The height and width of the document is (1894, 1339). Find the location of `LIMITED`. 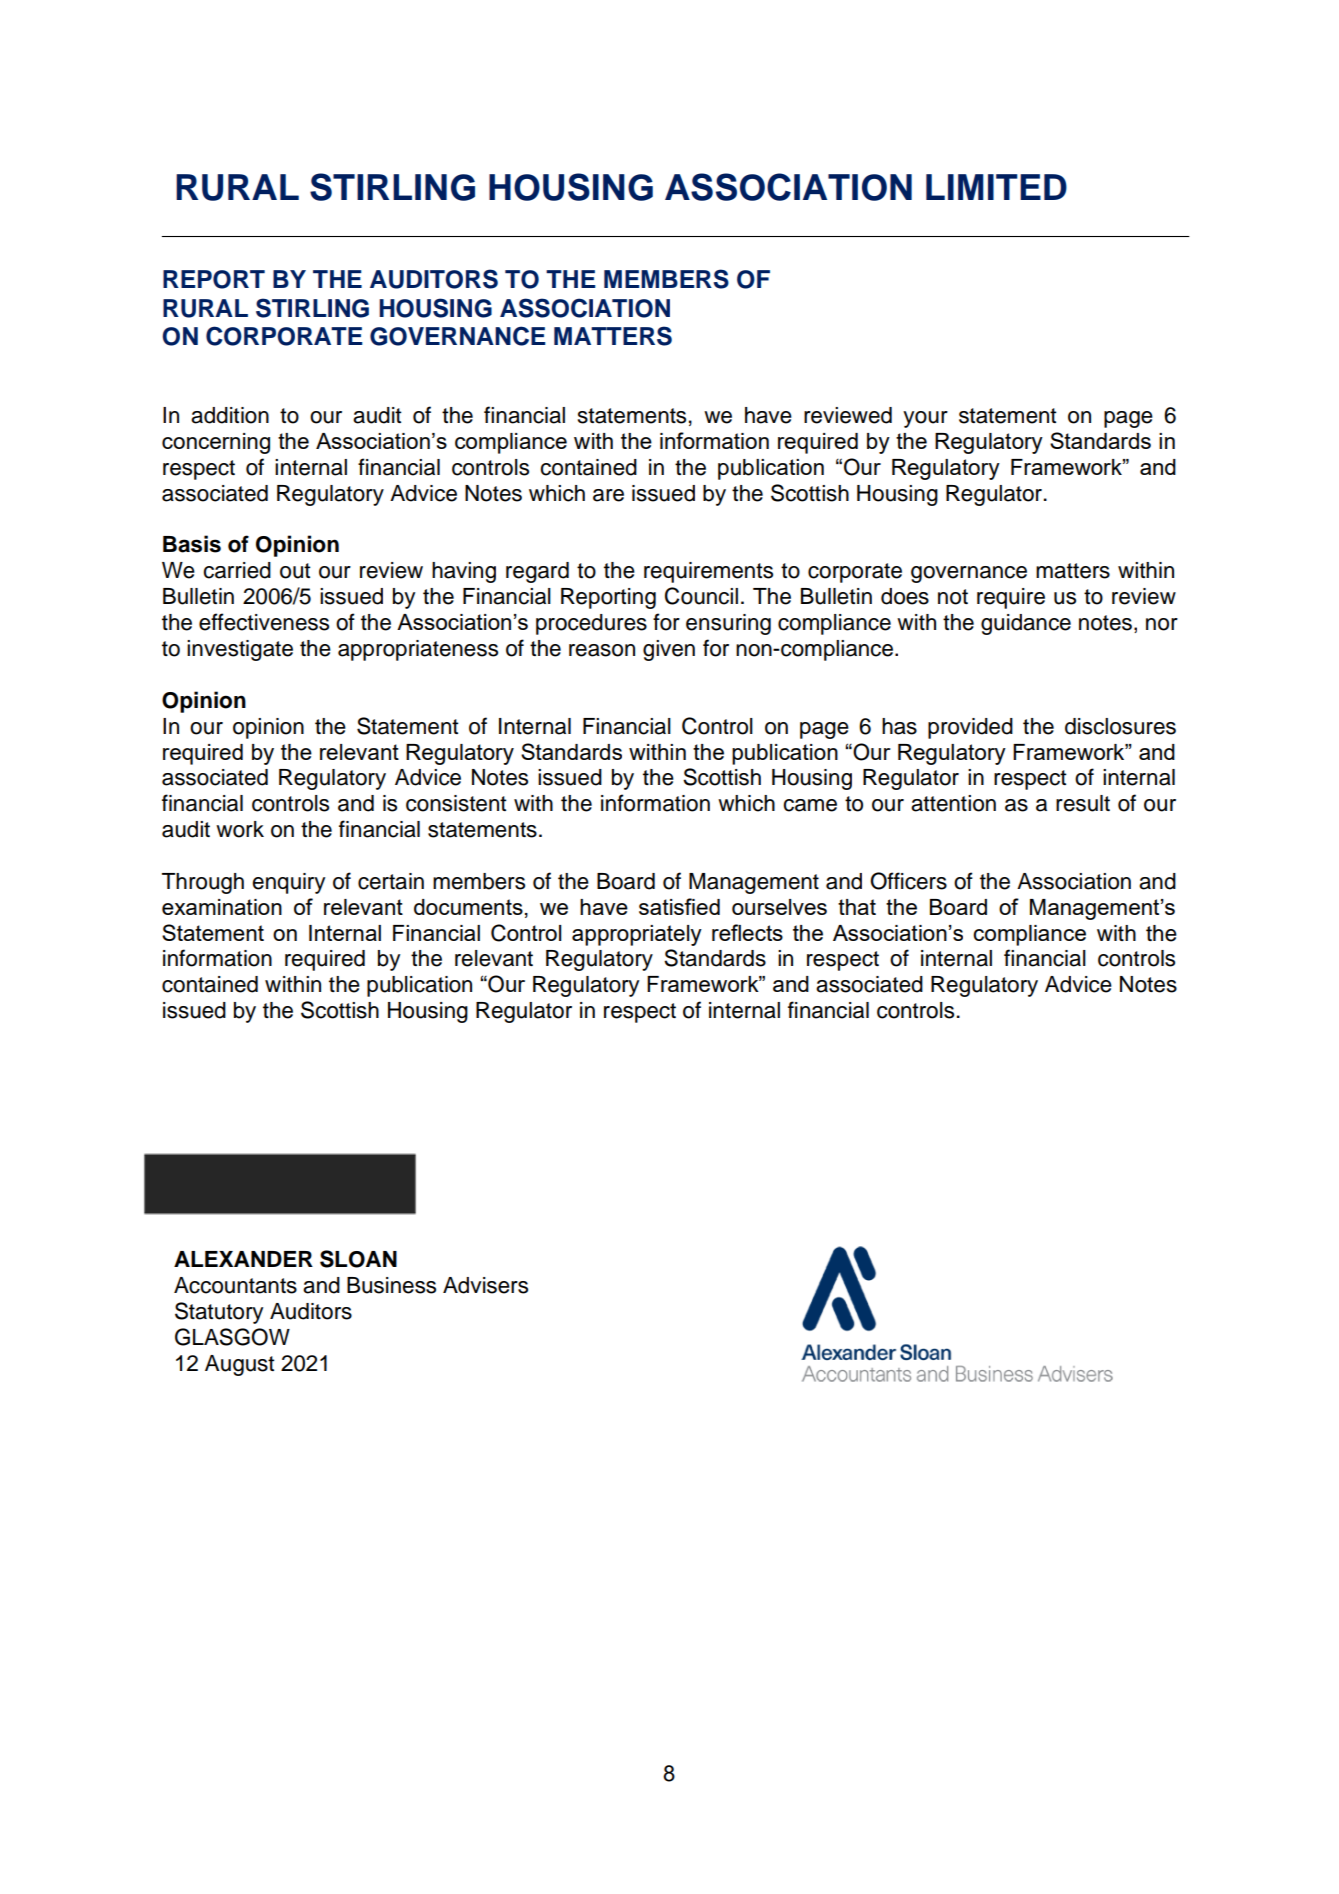

LIMITED is located at coordinates (996, 187).
